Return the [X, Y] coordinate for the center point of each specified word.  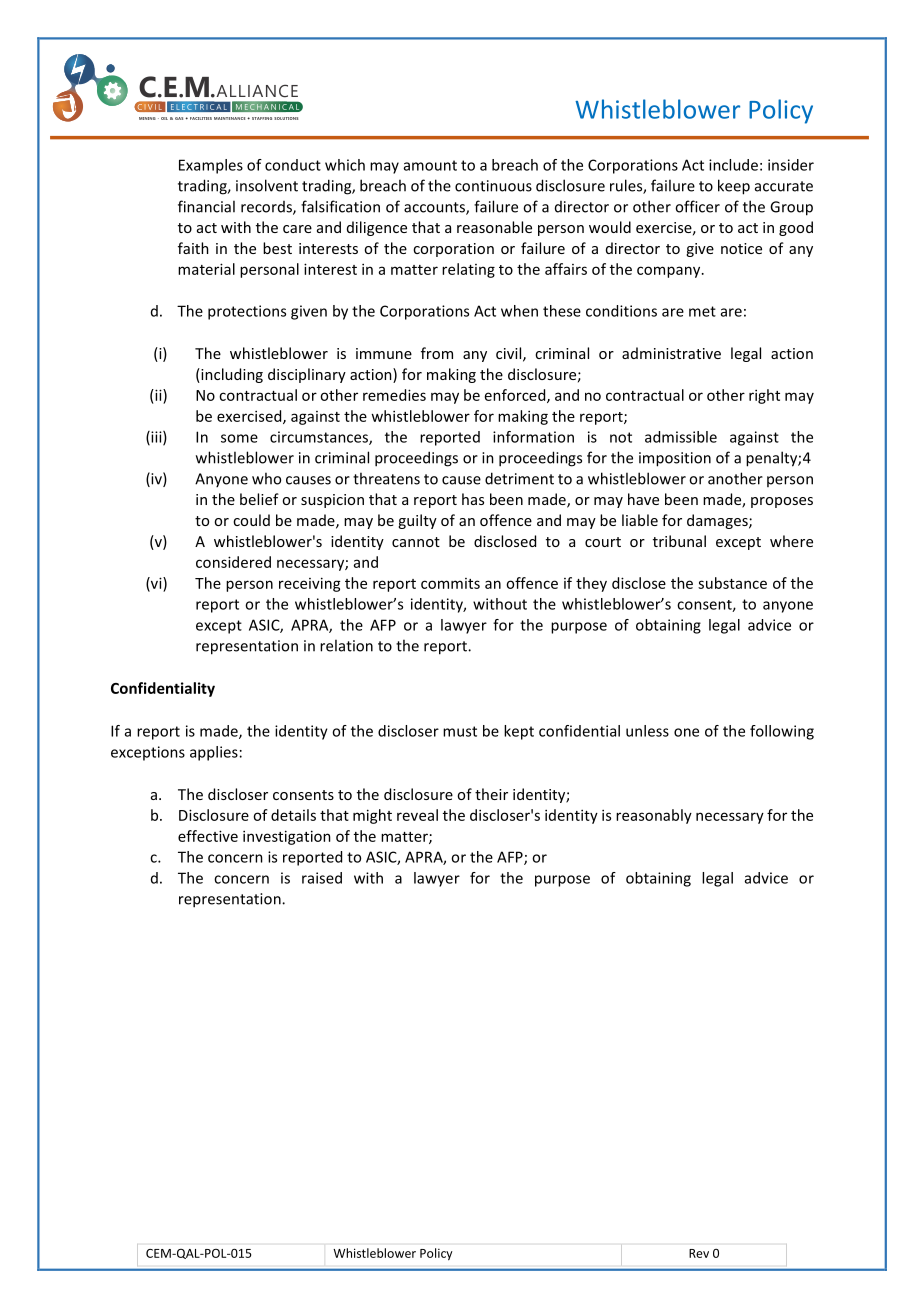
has [473, 499]
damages [718, 521]
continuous [493, 186]
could [251, 520]
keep [734, 187]
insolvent [267, 185]
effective [208, 836]
